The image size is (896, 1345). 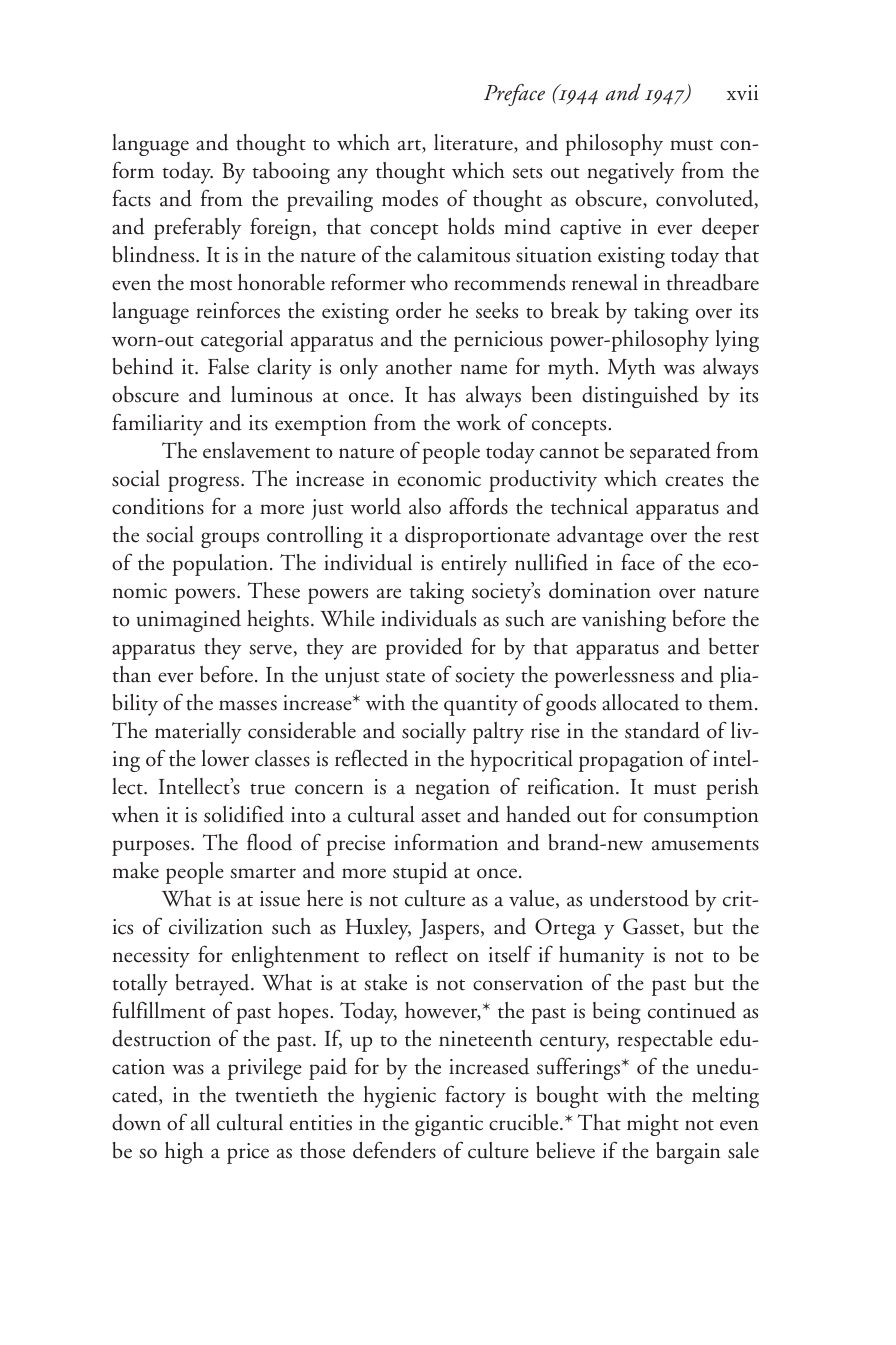 I want to click on work, so click(x=478, y=422).
